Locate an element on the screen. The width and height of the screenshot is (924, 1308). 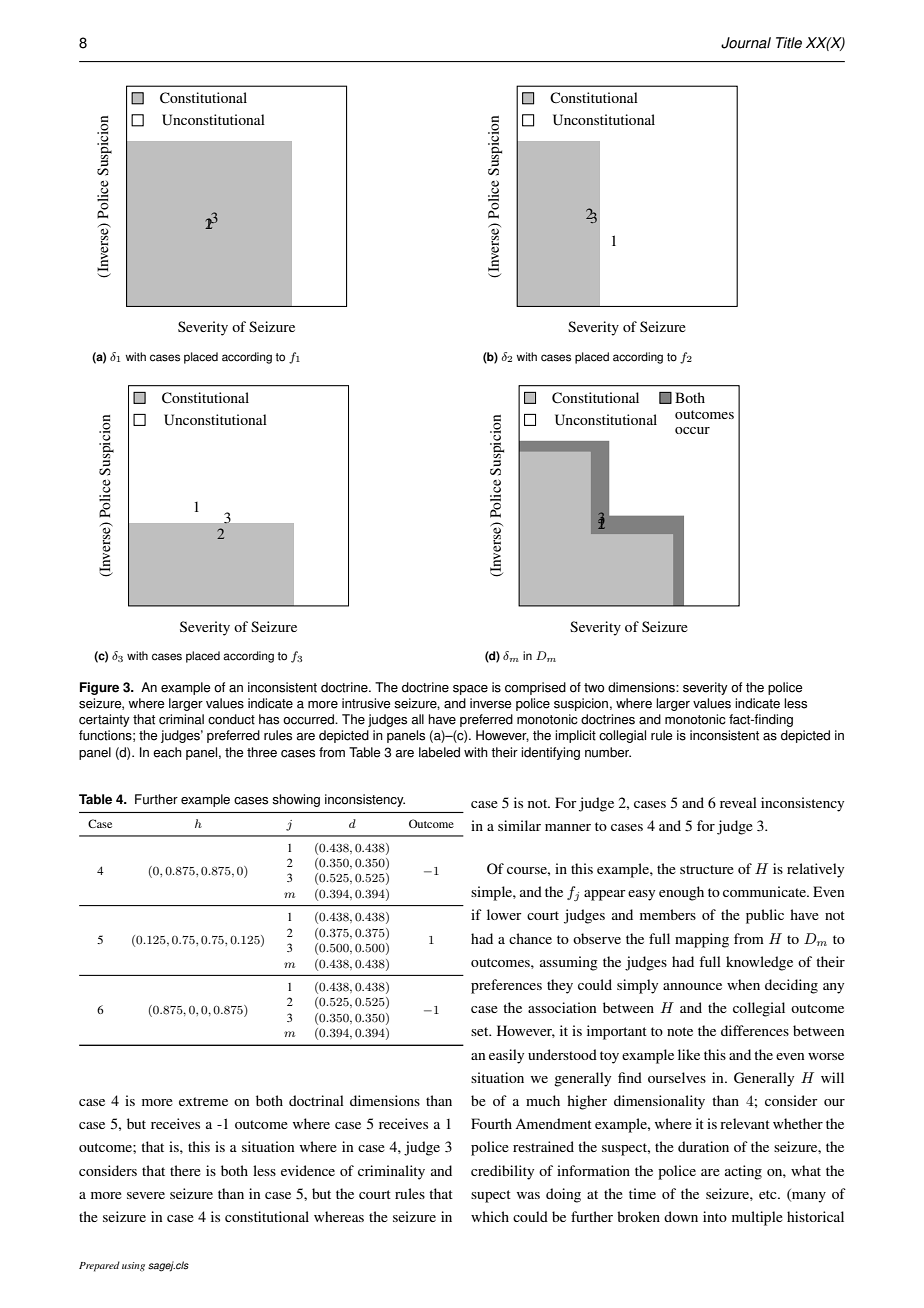
Journal is located at coordinates (746, 43).
